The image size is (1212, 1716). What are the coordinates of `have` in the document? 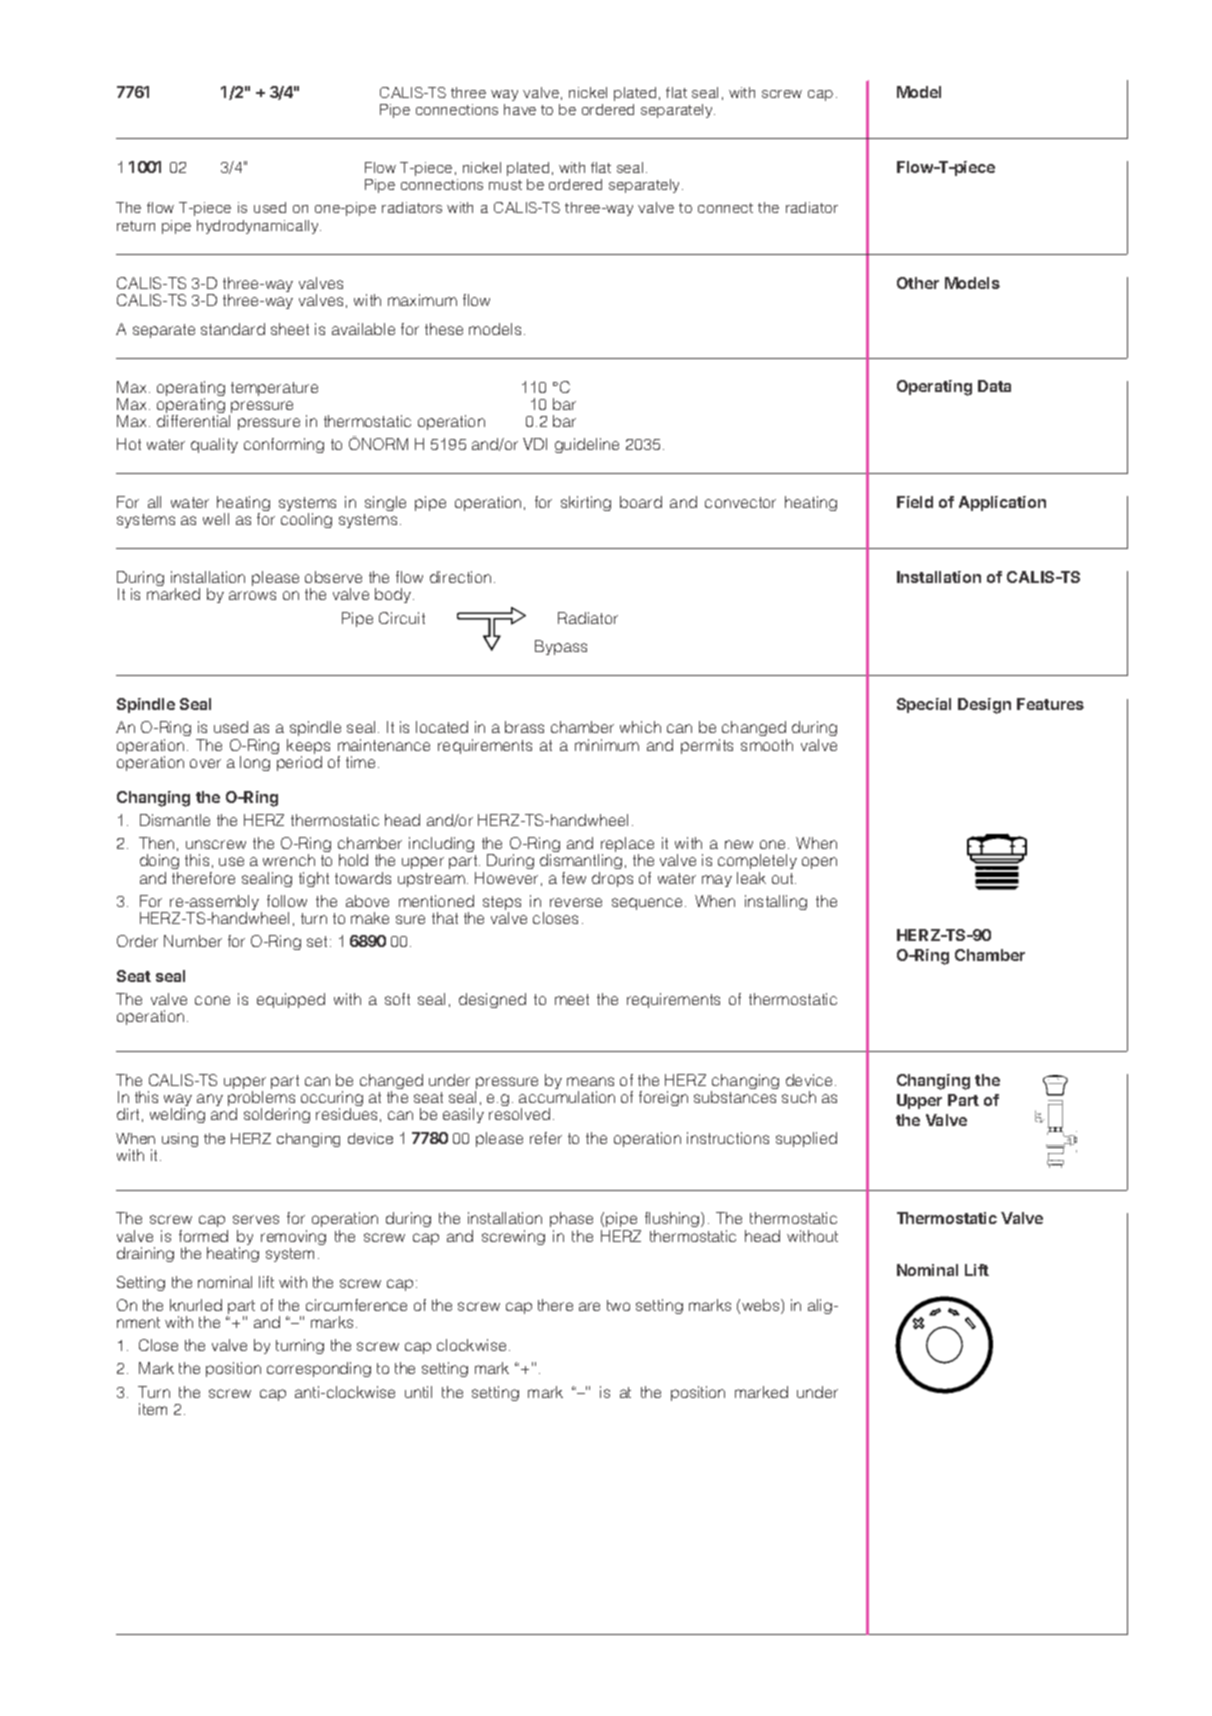 It's located at (520, 109).
